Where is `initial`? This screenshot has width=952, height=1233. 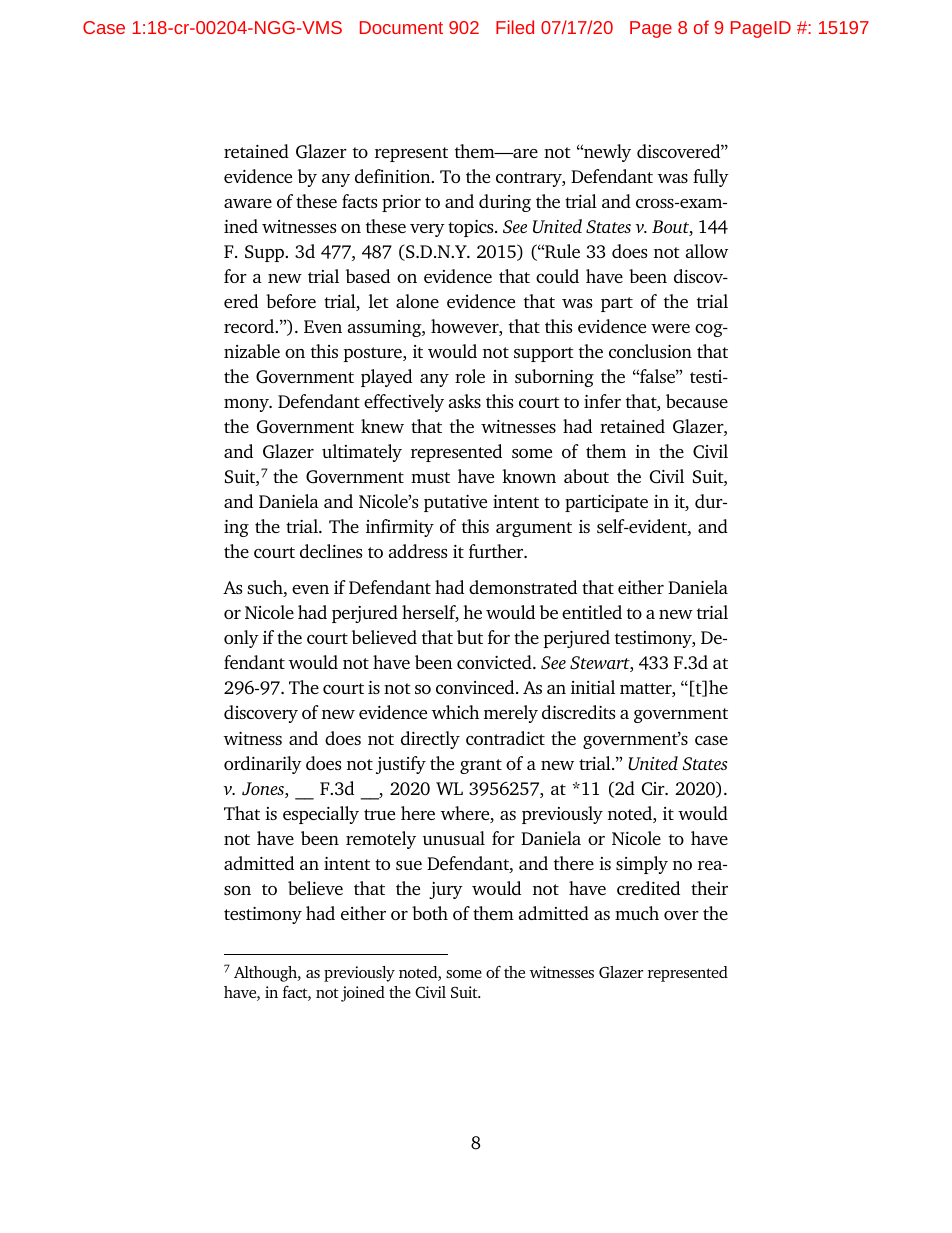 initial is located at coordinates (593, 687).
